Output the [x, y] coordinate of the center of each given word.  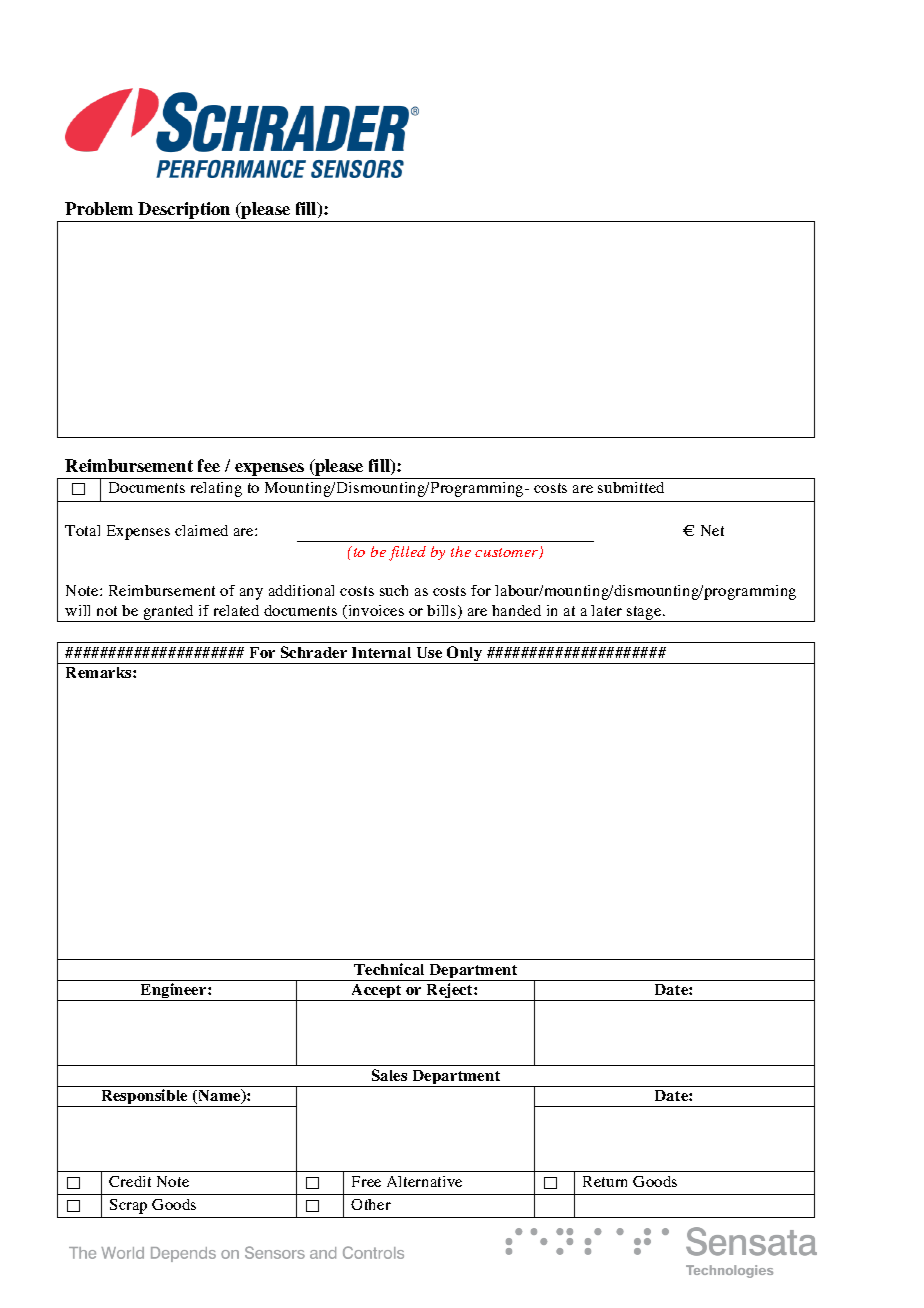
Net [712, 530]
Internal [381, 652]
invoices [375, 612]
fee [209, 465]
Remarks [100, 672]
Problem [99, 208]
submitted [631, 487]
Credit [130, 1181]
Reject [450, 992]
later [606, 610]
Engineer [173, 992]
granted [169, 613]
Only [465, 655]
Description [185, 212]
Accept [377, 992]
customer [508, 553]
